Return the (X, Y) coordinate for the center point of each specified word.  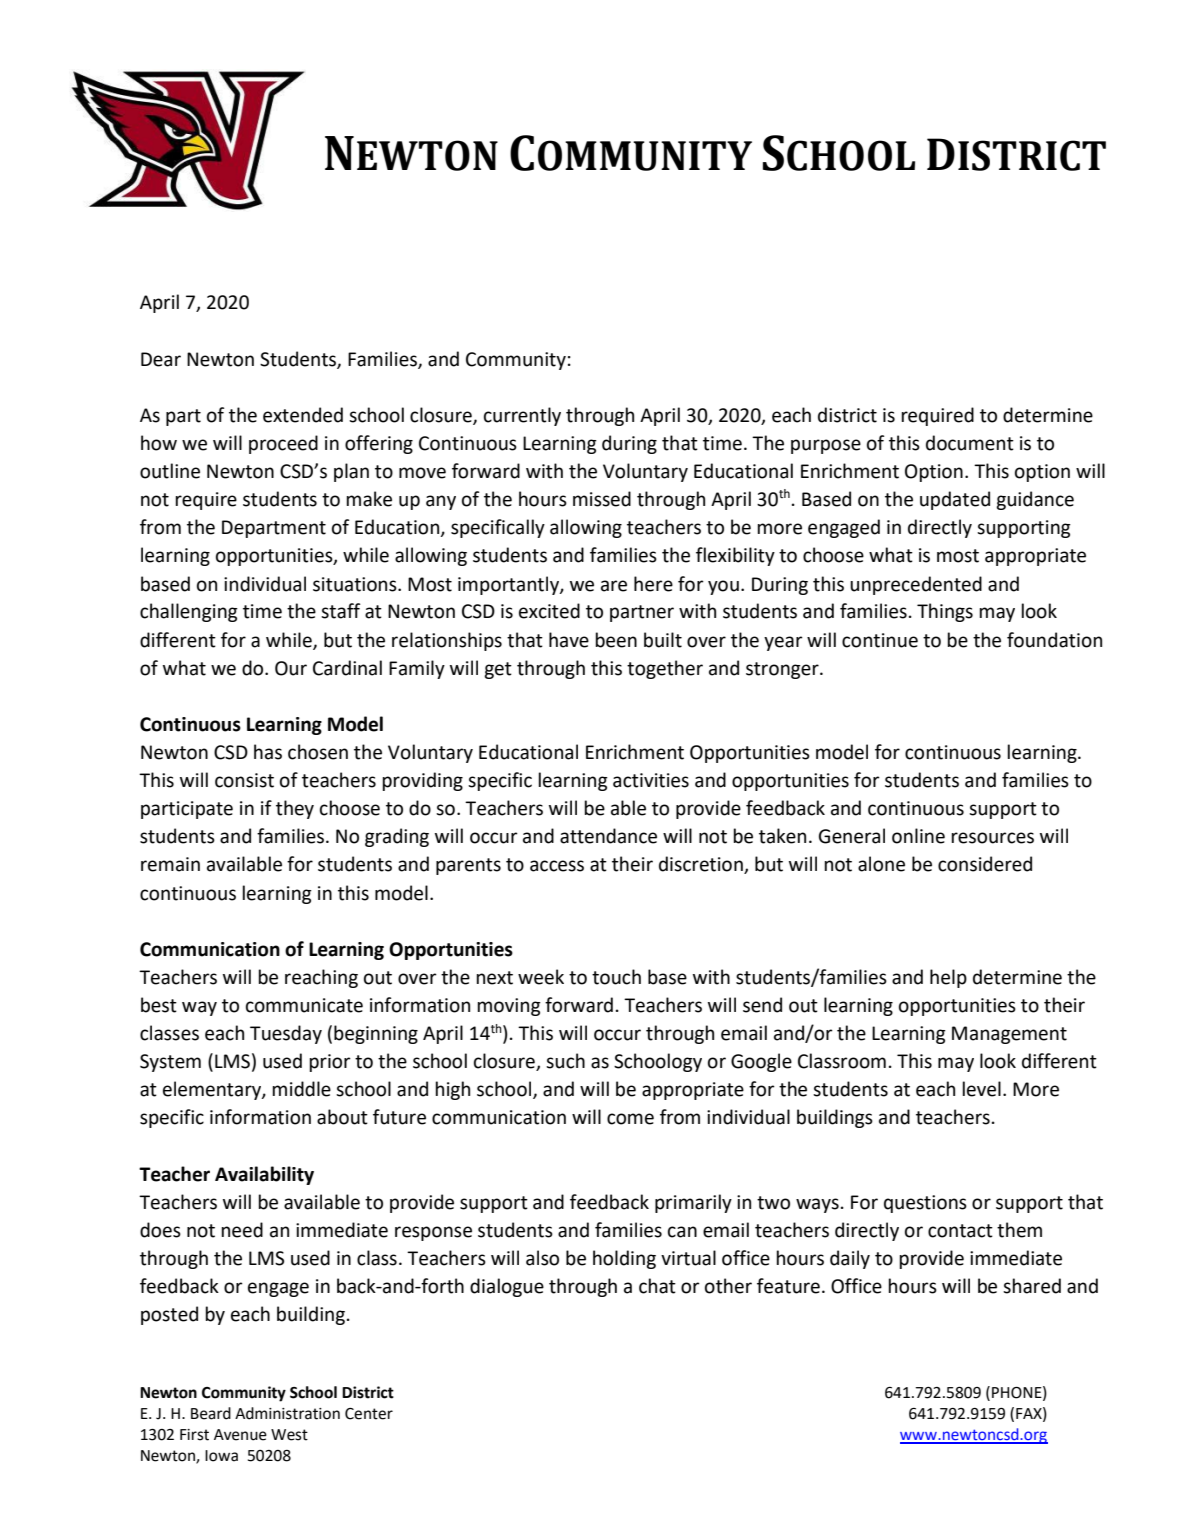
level (981, 1089)
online (918, 836)
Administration (287, 1413)
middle (301, 1089)
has (268, 752)
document (970, 443)
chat (657, 1286)
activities (651, 780)
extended (303, 415)
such (565, 1061)
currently (522, 416)
